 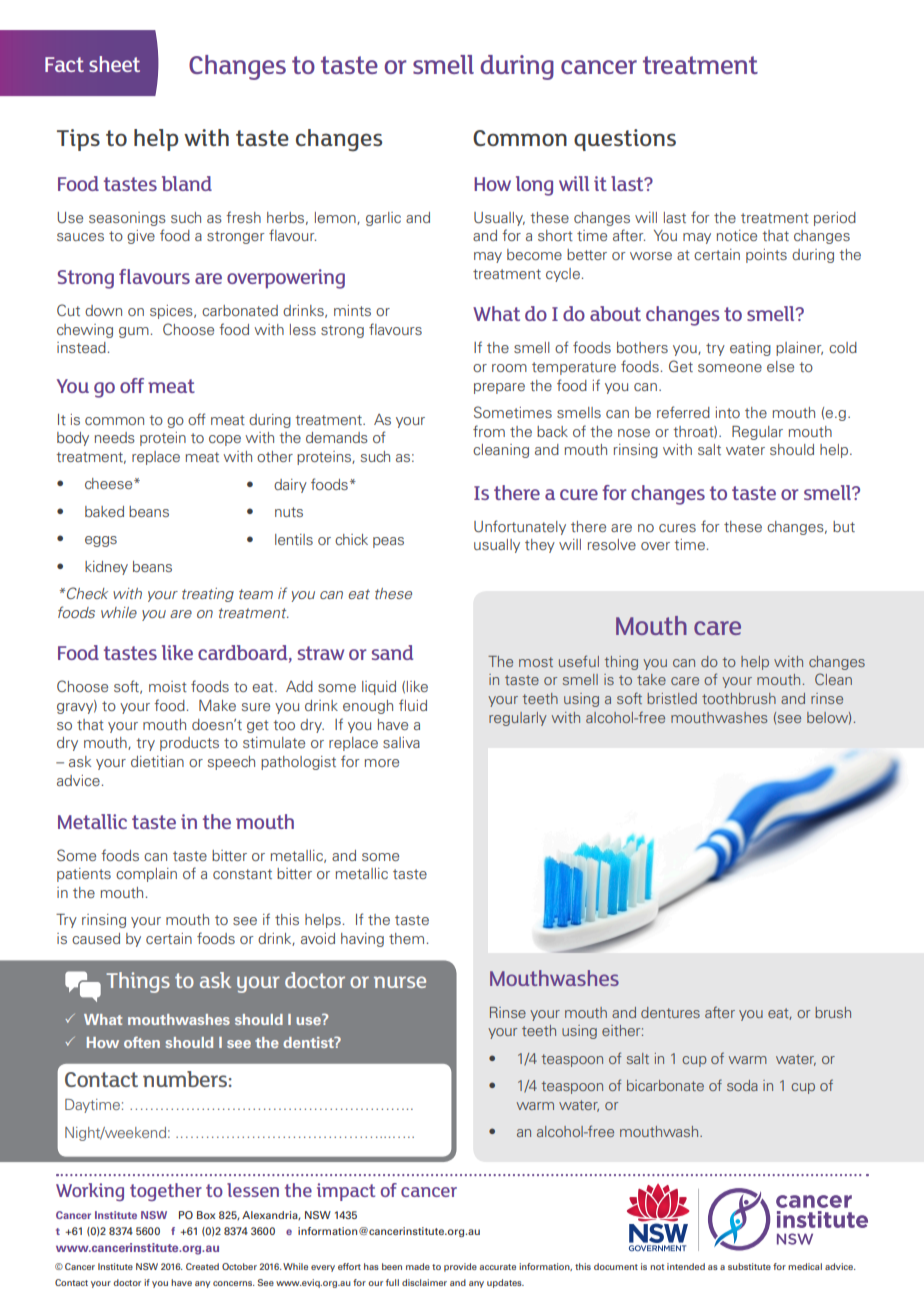 What do you see at coordinates (728, 412) in the document?
I see `into` at bounding box center [728, 412].
